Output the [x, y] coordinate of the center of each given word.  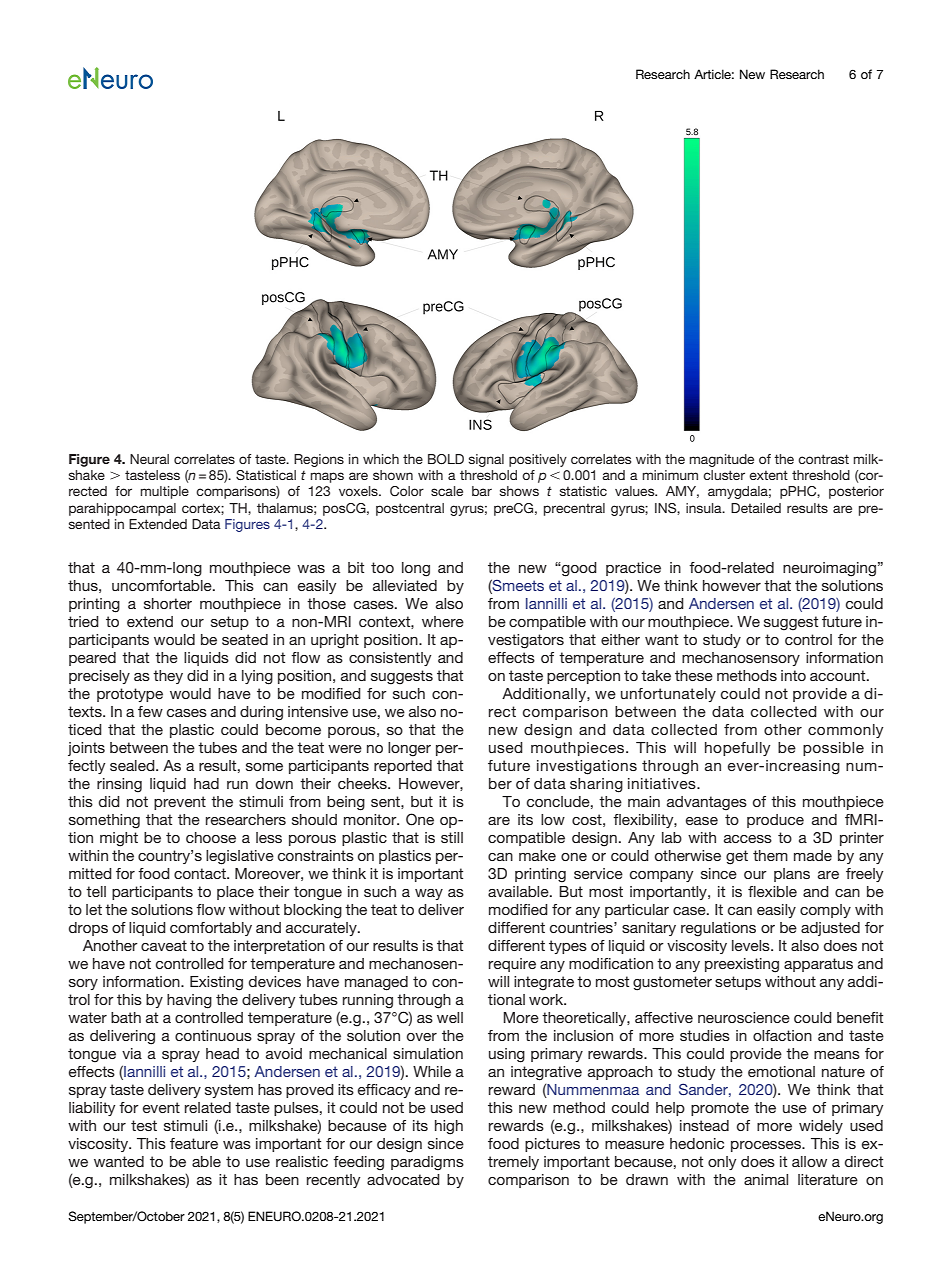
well [450, 1017]
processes [767, 1146]
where [443, 621]
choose [211, 837]
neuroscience [744, 1017]
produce [775, 821]
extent [768, 475]
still [452, 837]
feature [194, 1143]
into [793, 675]
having [189, 1001]
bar [482, 491]
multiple [164, 492]
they [168, 677]
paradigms [427, 1163]
